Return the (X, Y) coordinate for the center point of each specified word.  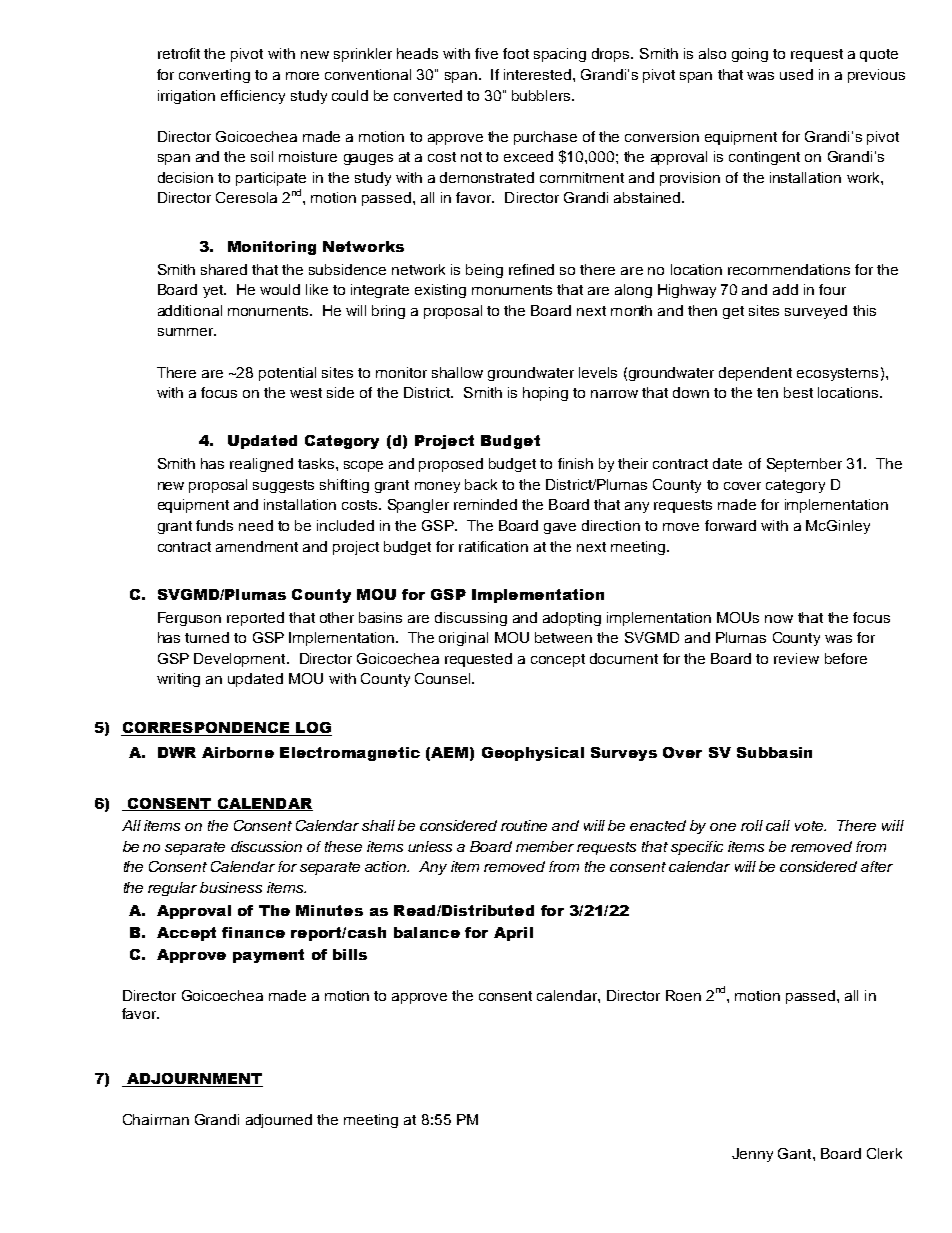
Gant (796, 1153)
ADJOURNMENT (194, 1078)
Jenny (752, 1155)
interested (537, 74)
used (796, 74)
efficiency (253, 97)
